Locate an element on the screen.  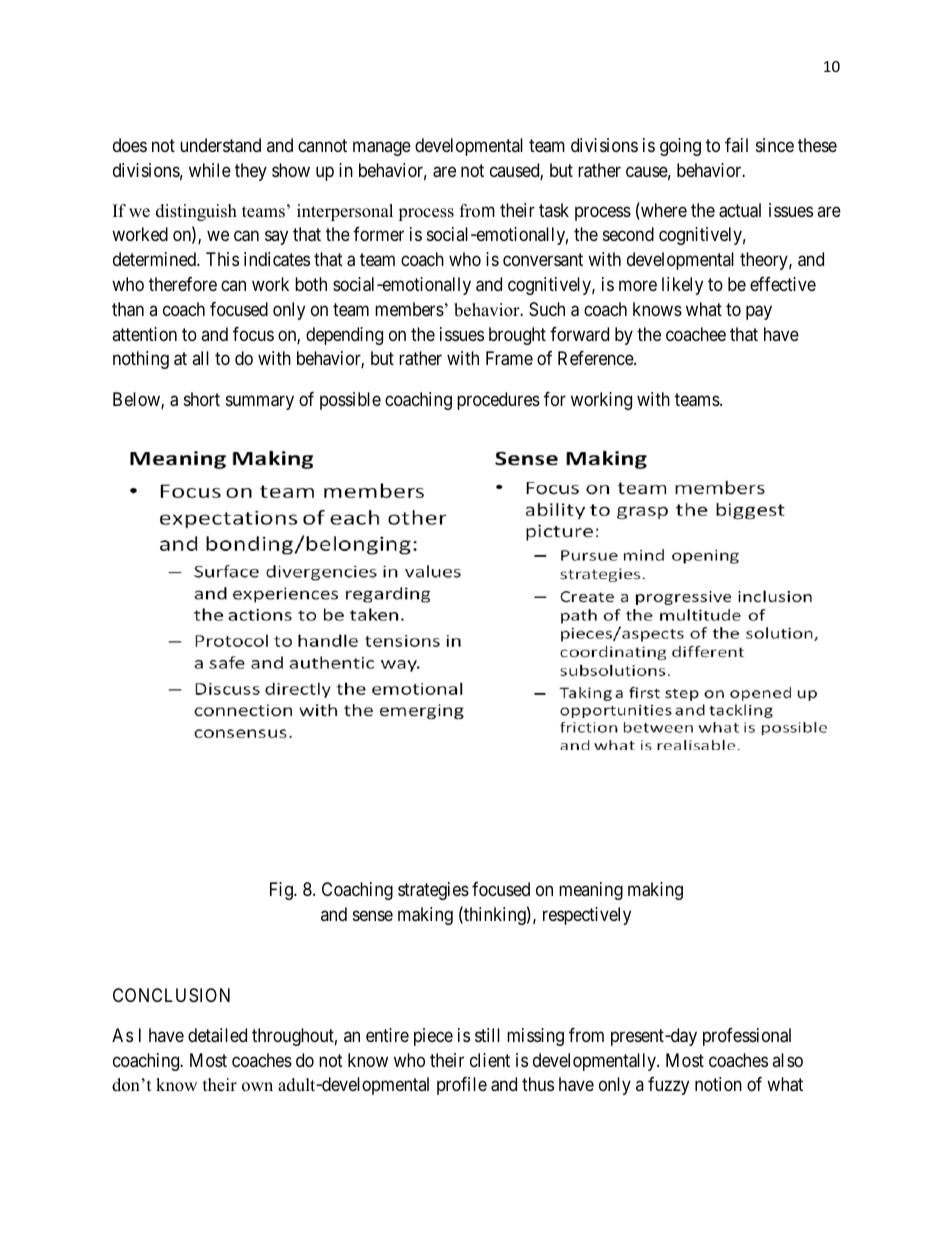
fail is located at coordinates (736, 145).
